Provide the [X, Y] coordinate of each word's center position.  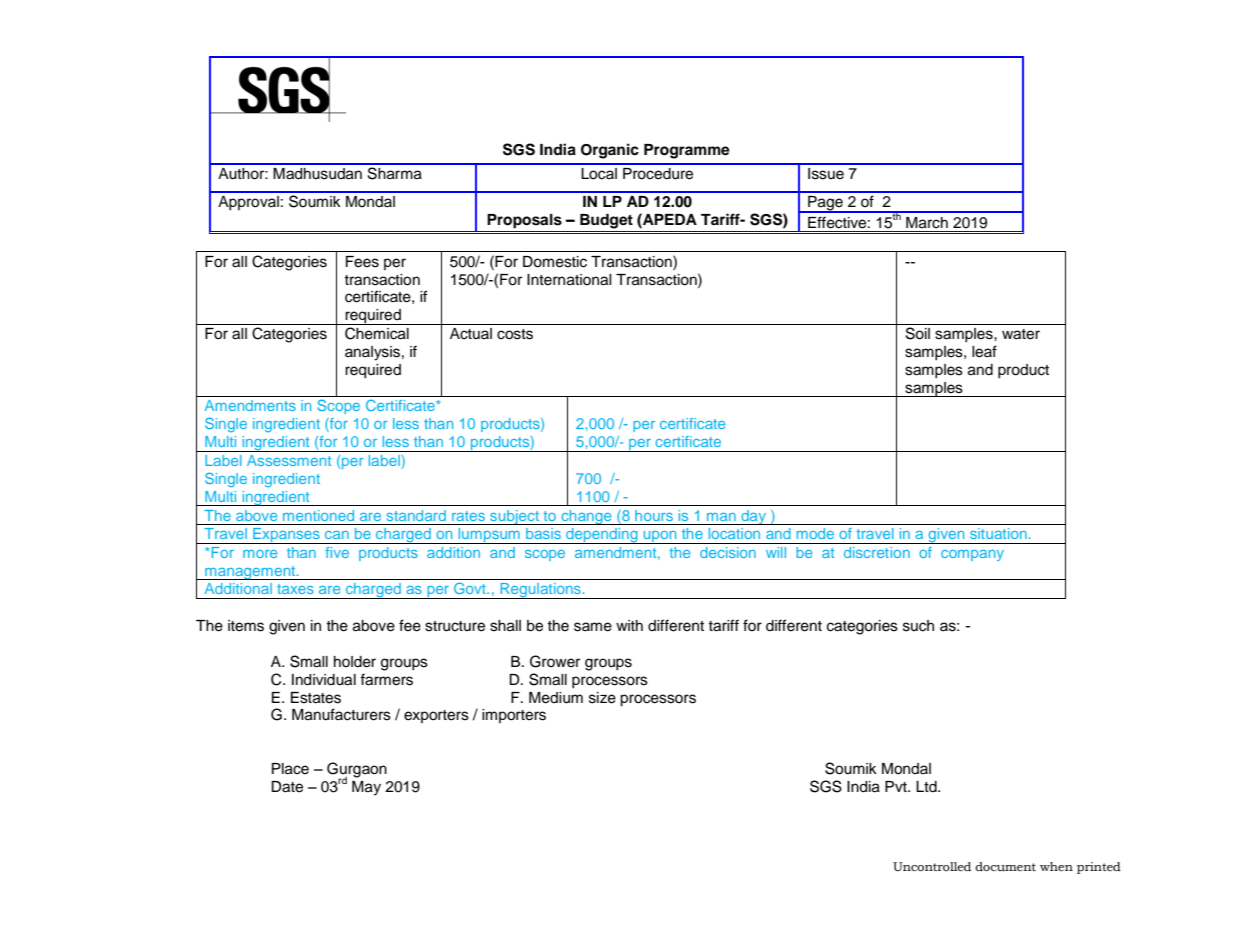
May [366, 788]
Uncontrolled [932, 866]
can [337, 535]
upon [660, 537]
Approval [248, 203]
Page [825, 204]
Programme [687, 151]
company [972, 555]
